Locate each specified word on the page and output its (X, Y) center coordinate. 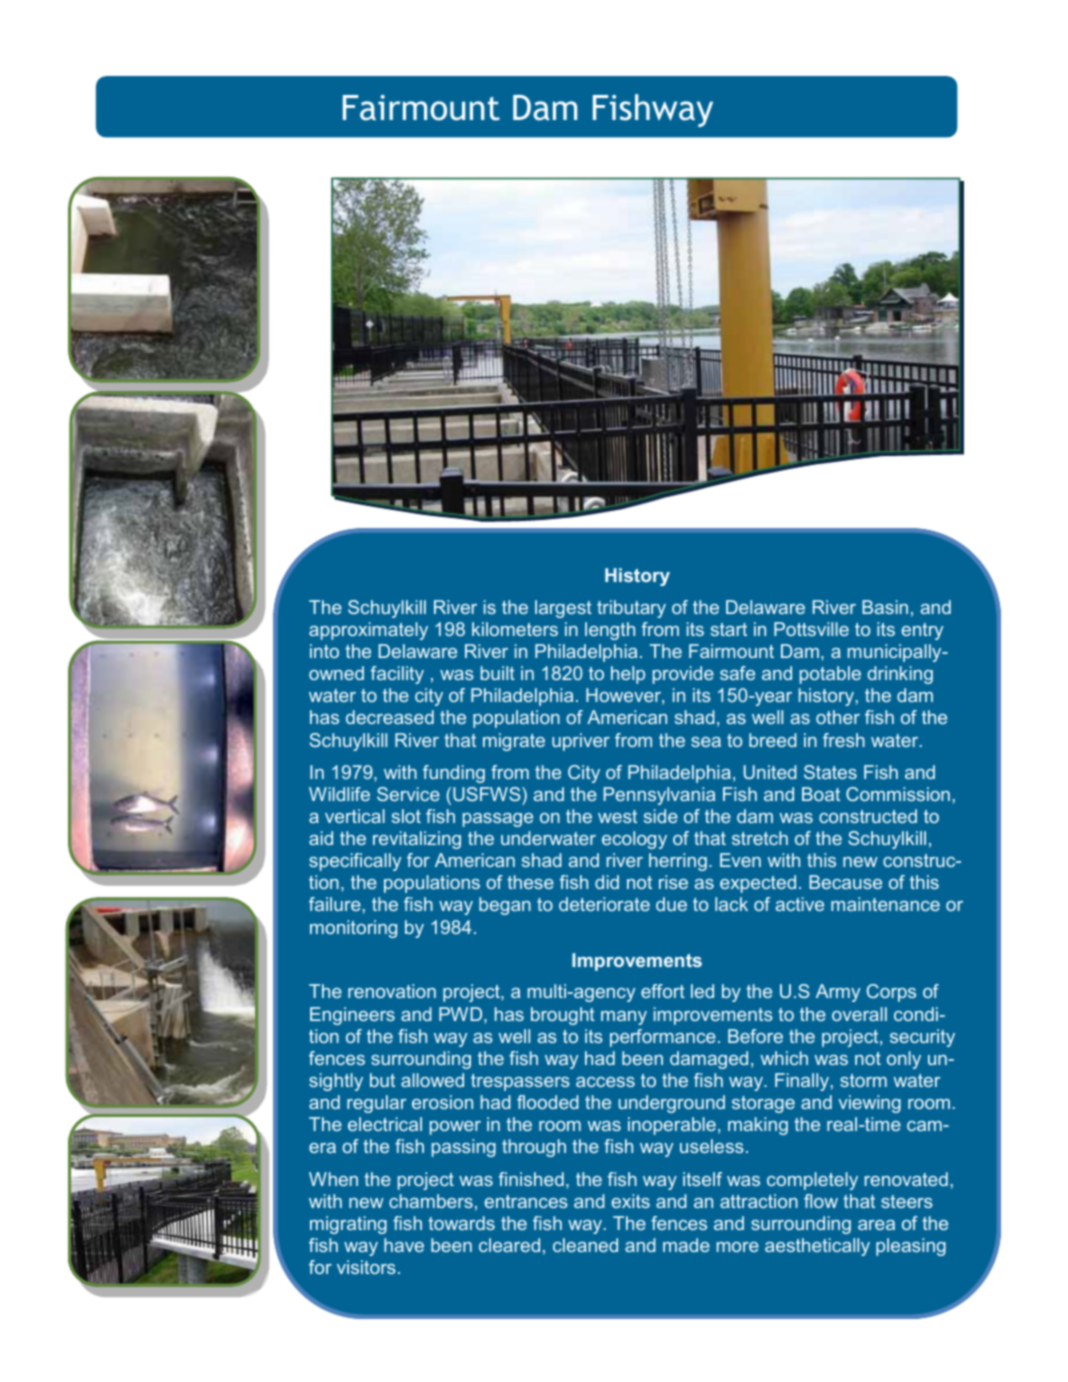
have (404, 1245)
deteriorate (604, 904)
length (610, 631)
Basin (885, 607)
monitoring (353, 929)
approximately (368, 631)
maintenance (885, 904)
